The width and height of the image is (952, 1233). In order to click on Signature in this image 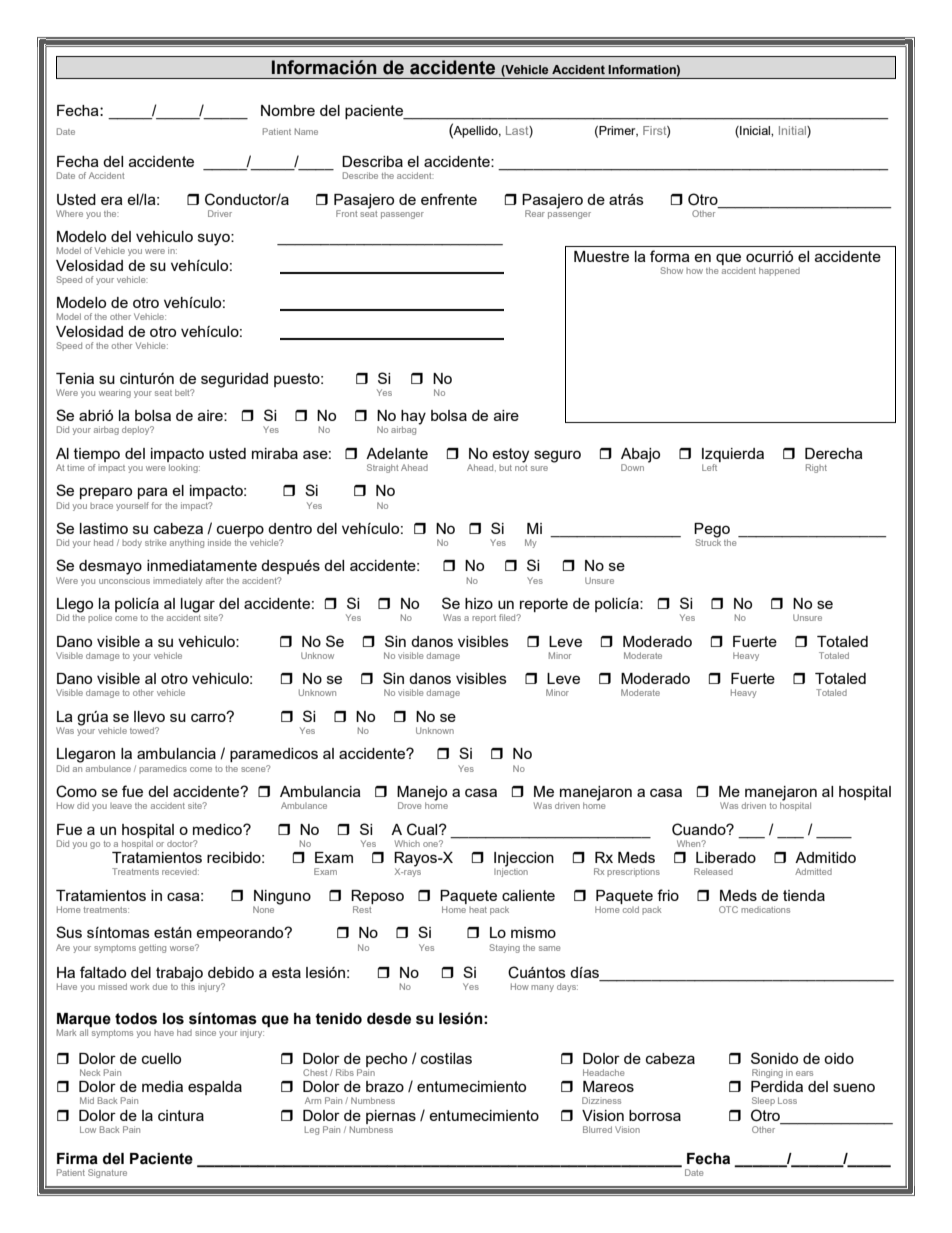, I will do `click(107, 1173)`.
